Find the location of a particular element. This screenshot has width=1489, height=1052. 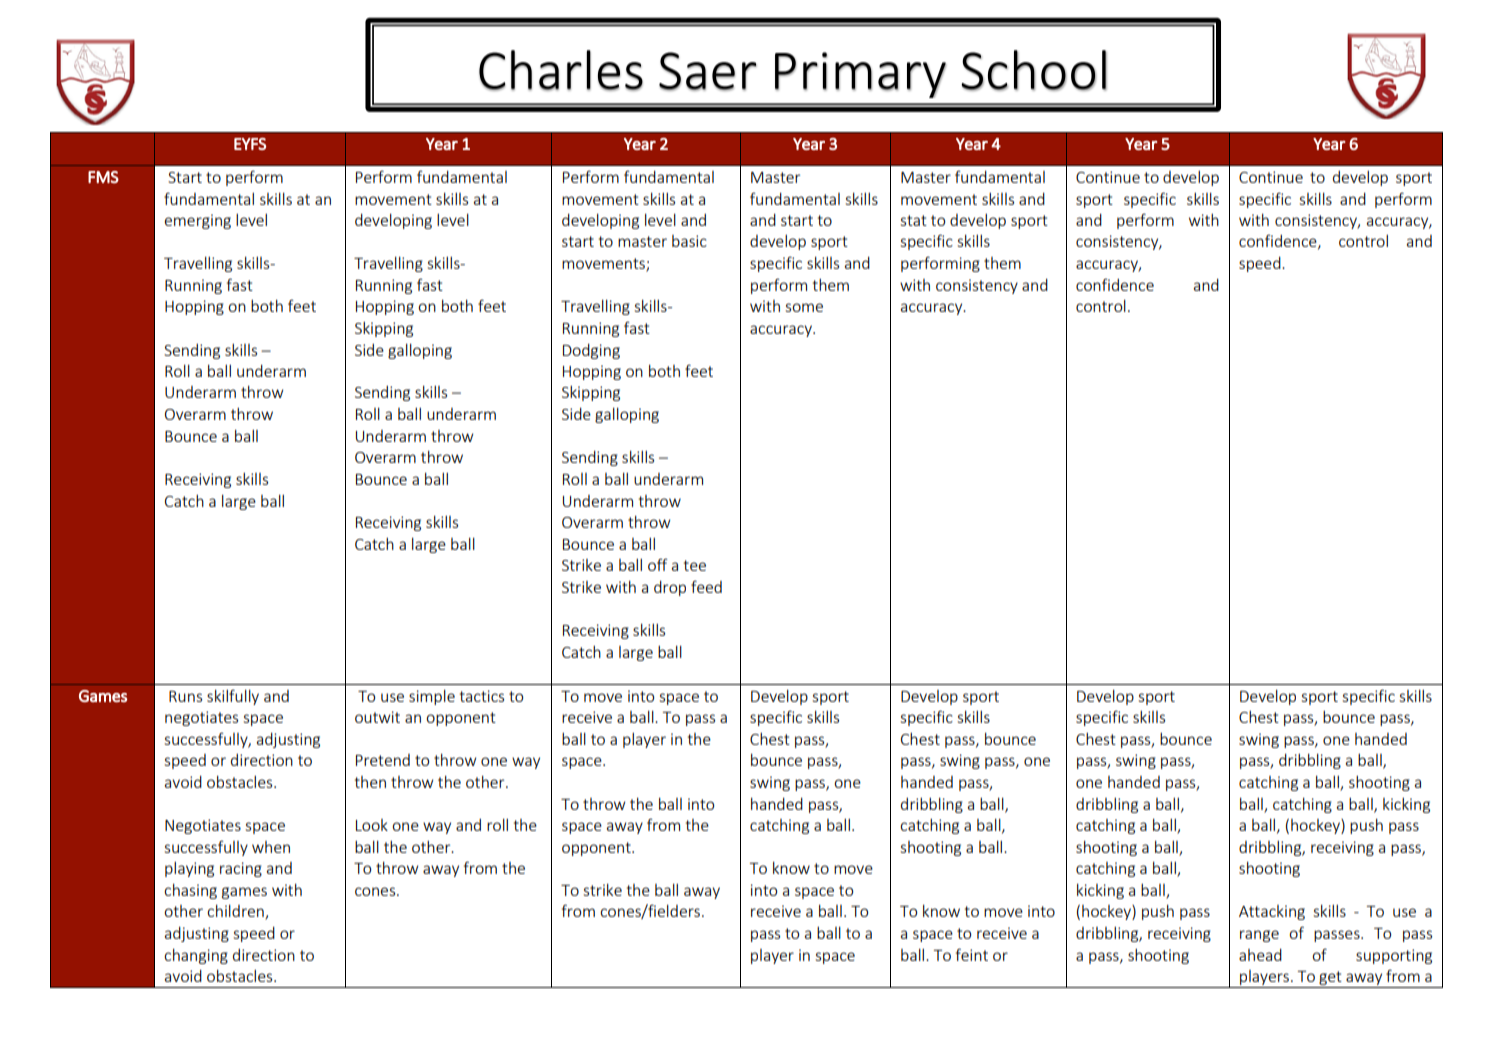

School is located at coordinates (1034, 70).
